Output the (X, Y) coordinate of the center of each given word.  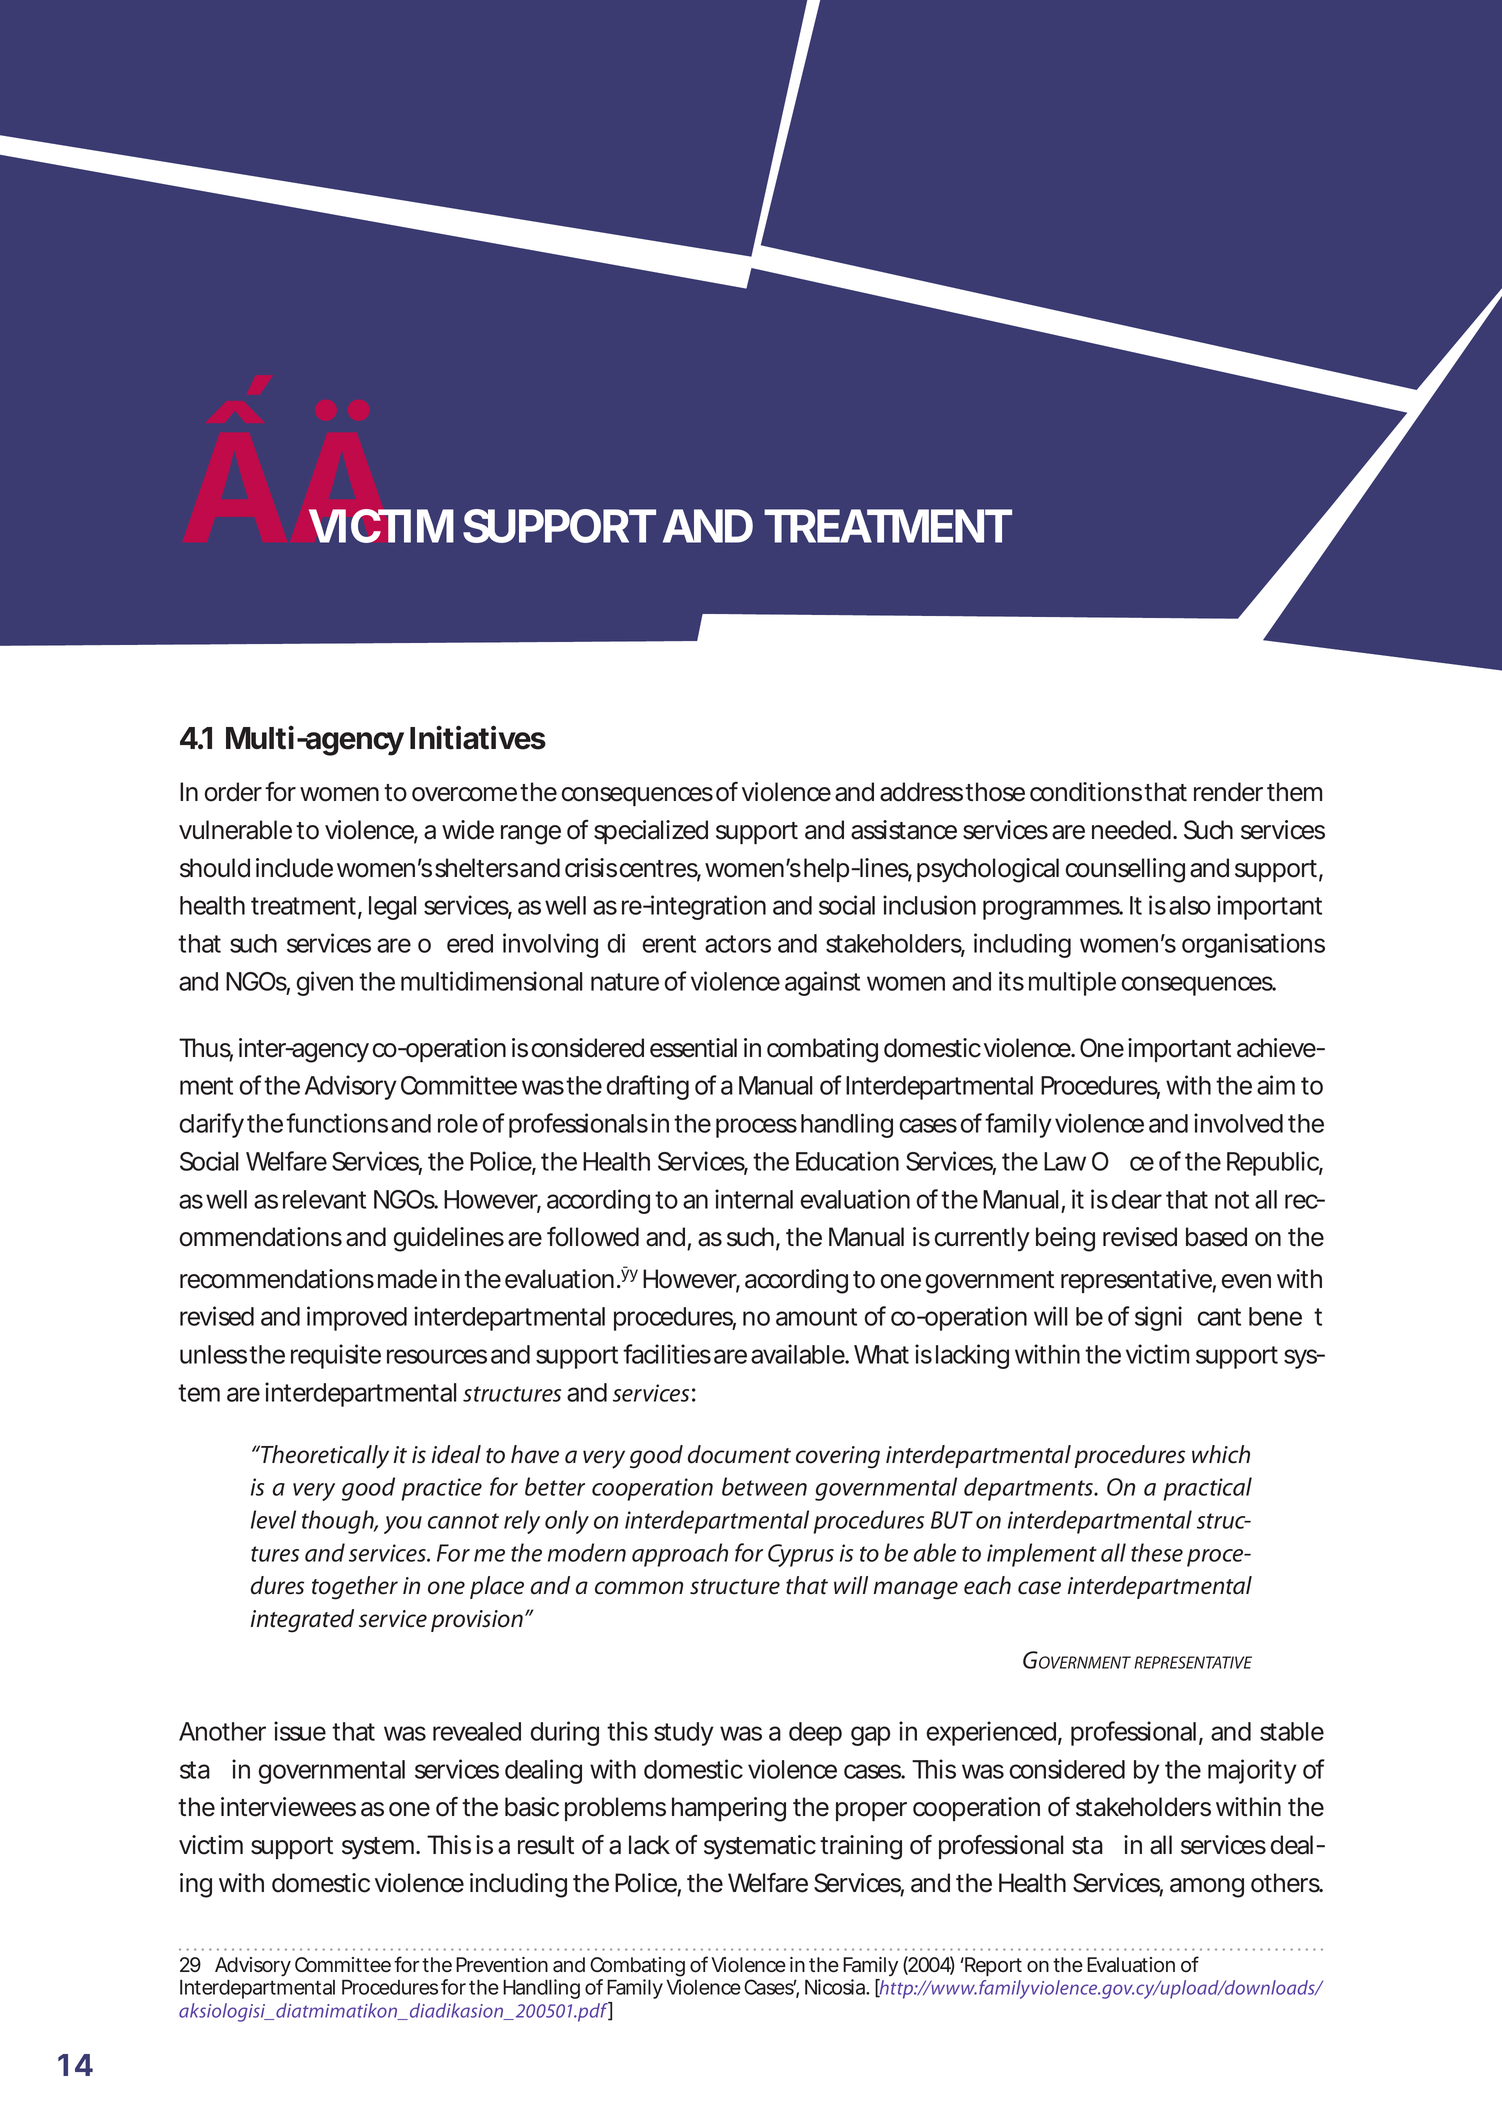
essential (693, 1048)
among (1207, 1888)
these (1157, 1552)
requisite (336, 1356)
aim (1276, 1085)
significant (1188, 1318)
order (233, 792)
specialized (651, 832)
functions (337, 1123)
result (546, 1845)
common (639, 1588)
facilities (667, 1354)
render (1228, 792)
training (861, 1847)
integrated (302, 1621)
